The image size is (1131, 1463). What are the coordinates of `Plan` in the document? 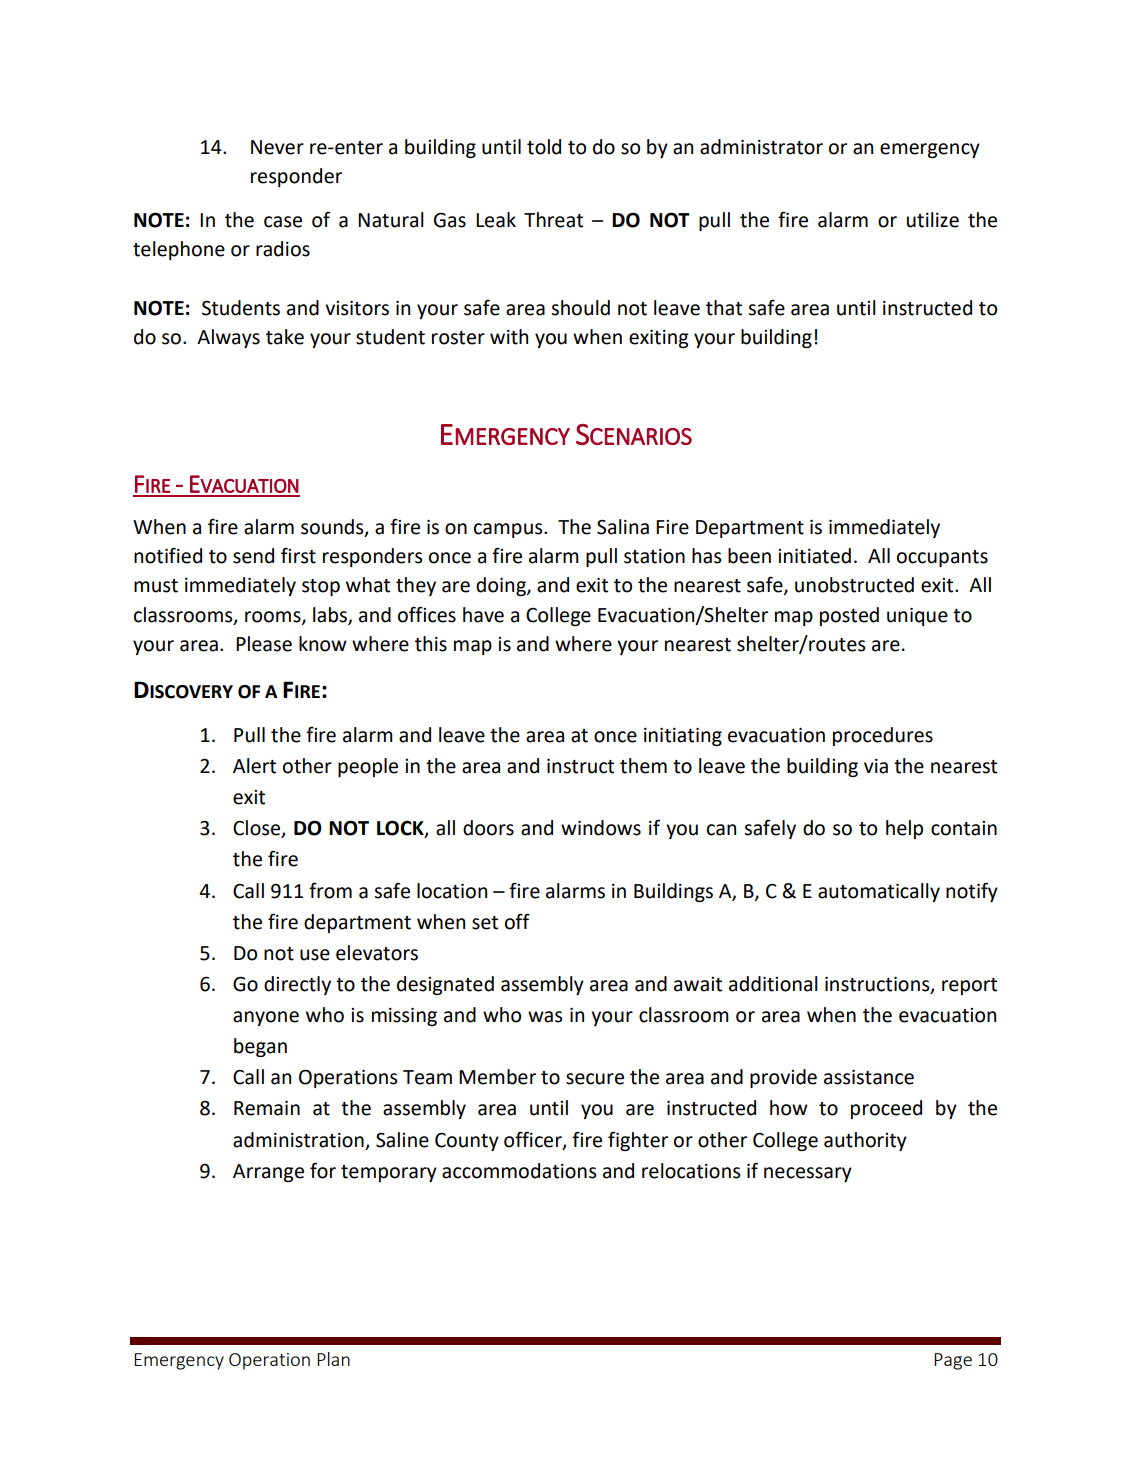 It's located at (333, 1359).
